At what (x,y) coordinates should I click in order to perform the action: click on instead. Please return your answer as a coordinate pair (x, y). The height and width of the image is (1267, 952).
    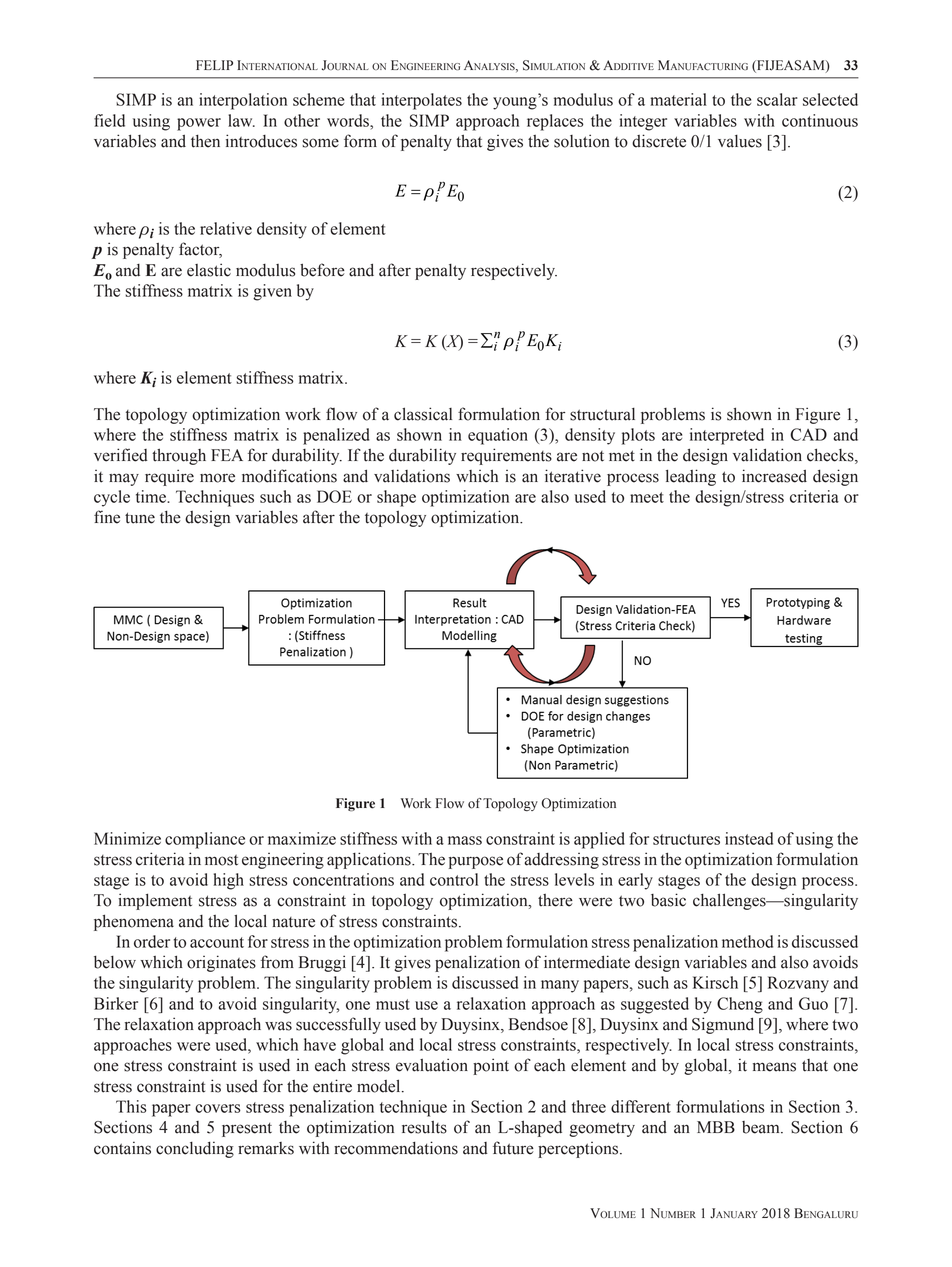
    Looking at the image, I should click on (749, 838).
